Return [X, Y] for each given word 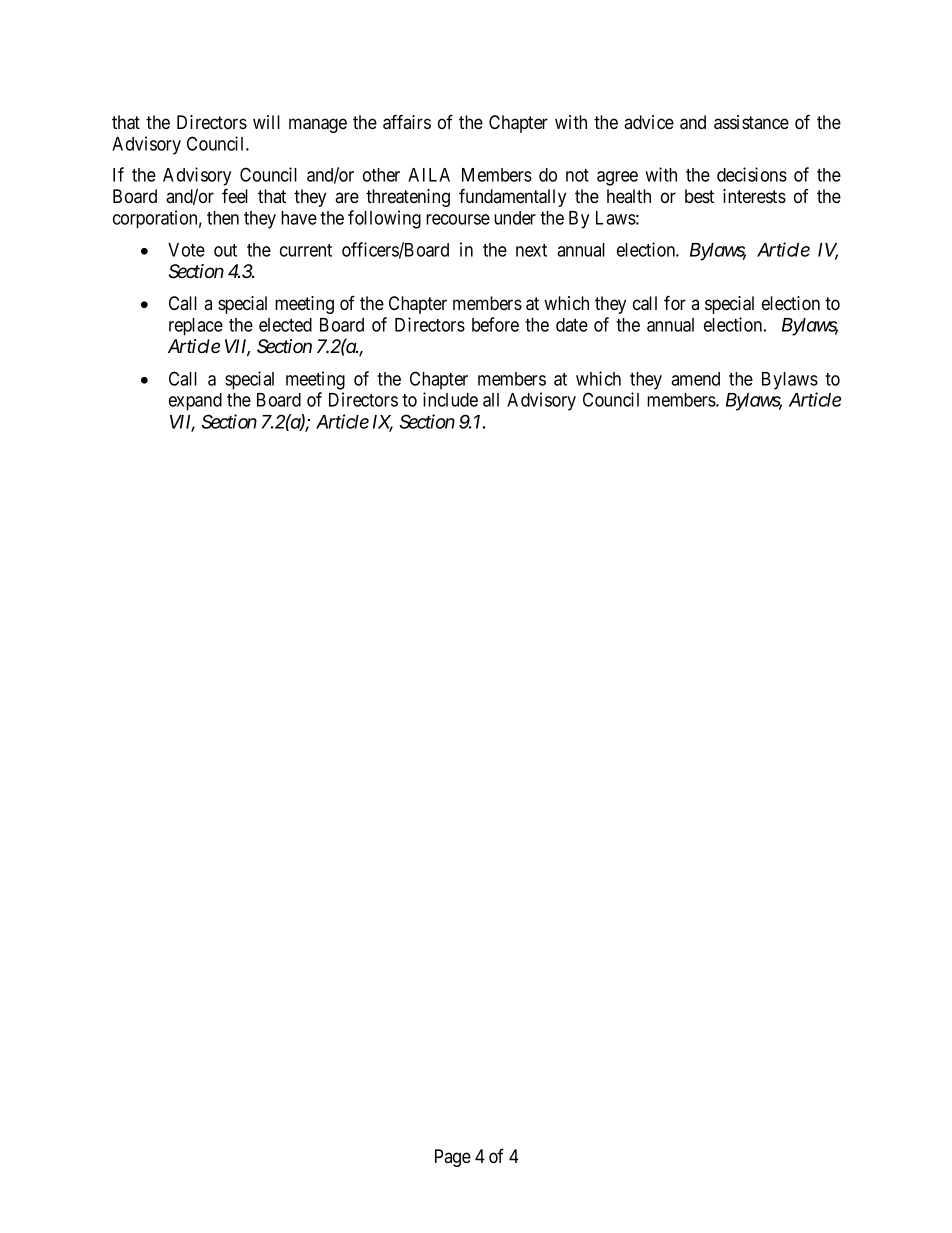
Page [453, 1158]
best [699, 196]
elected [285, 325]
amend [695, 379]
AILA [429, 175]
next [531, 250]
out [225, 250]
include [450, 399]
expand [195, 402]
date [572, 325]
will [266, 122]
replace [196, 327]
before [495, 324]
